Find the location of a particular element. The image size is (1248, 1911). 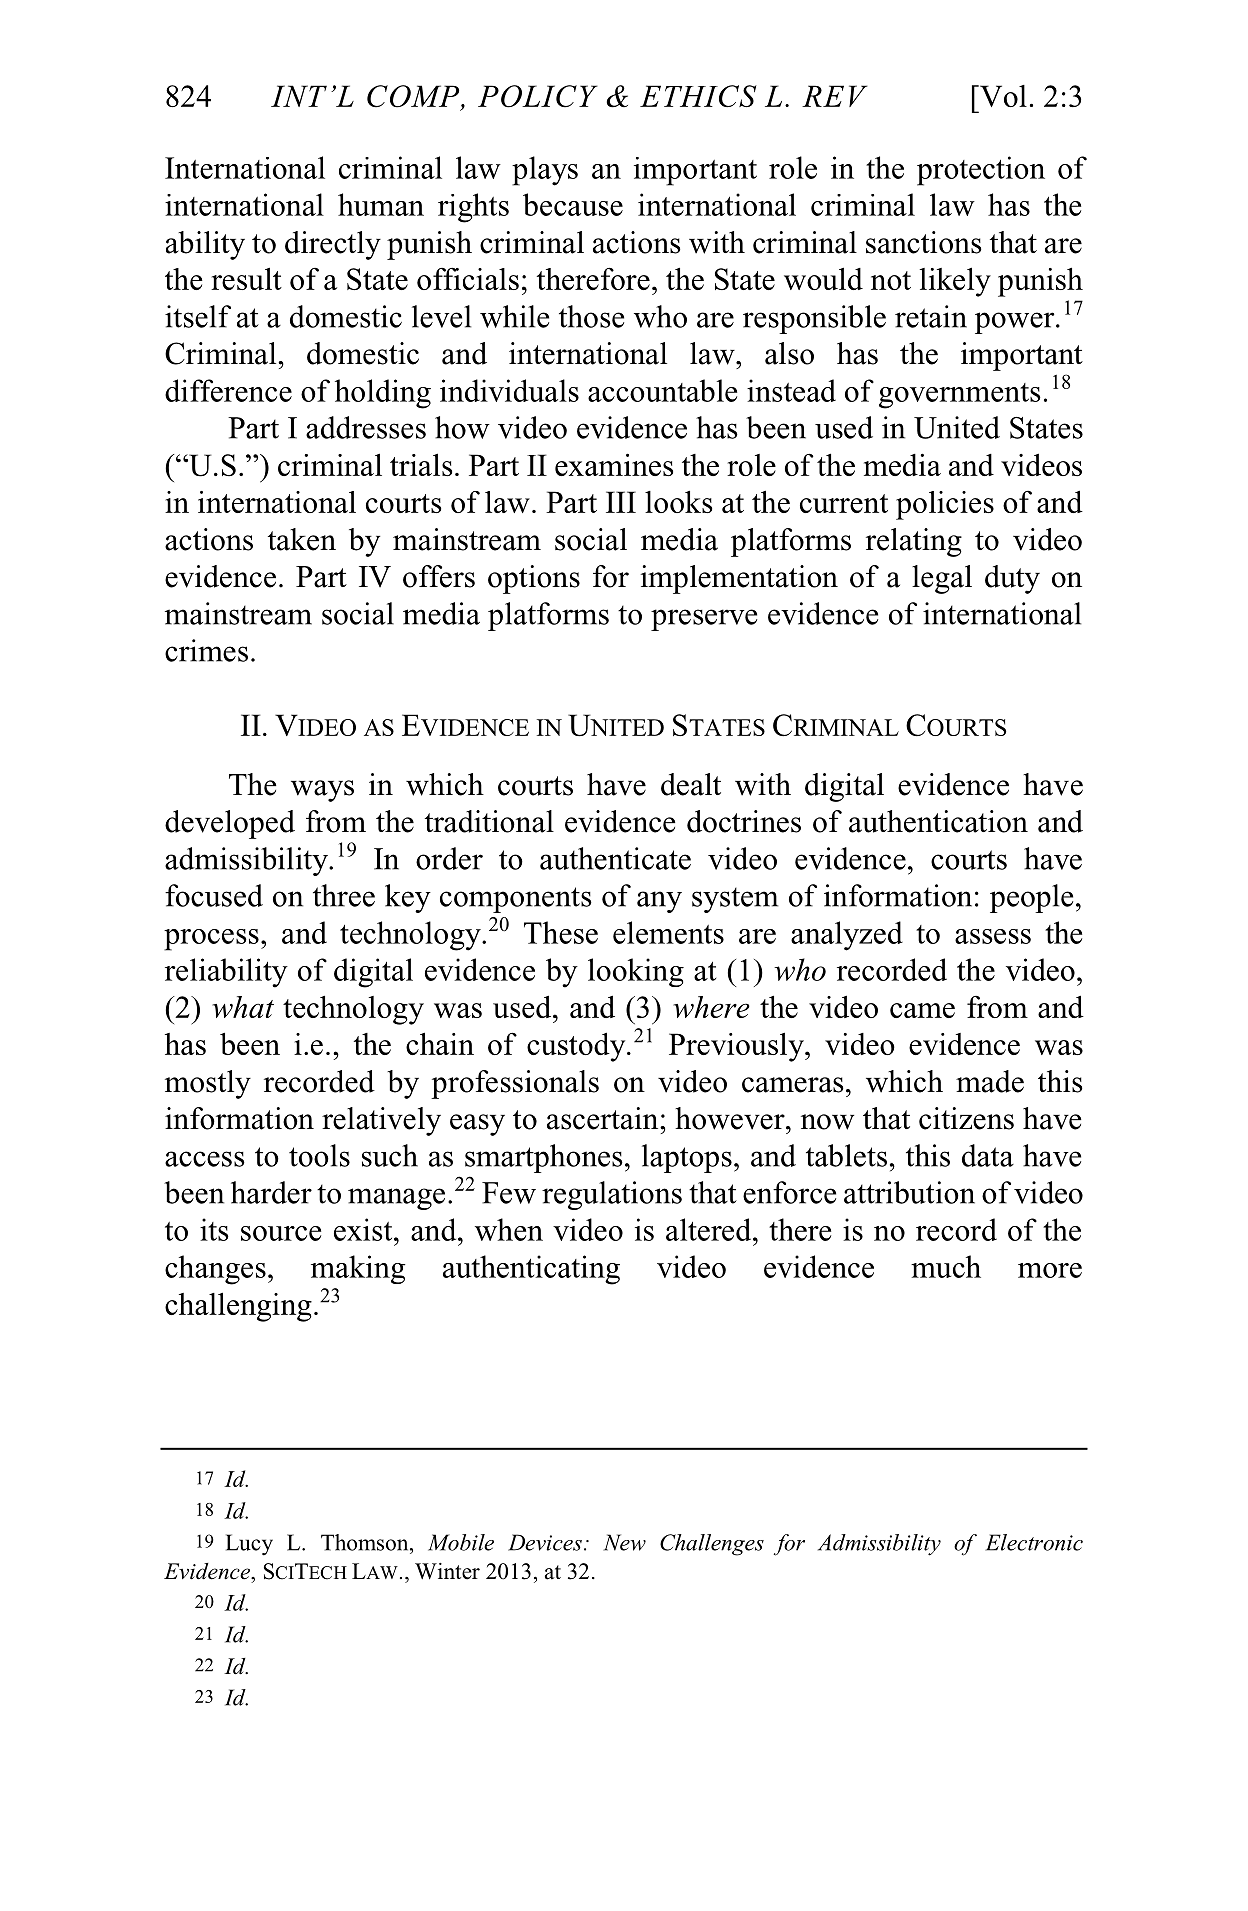

ascertain is located at coordinates (604, 1118).
